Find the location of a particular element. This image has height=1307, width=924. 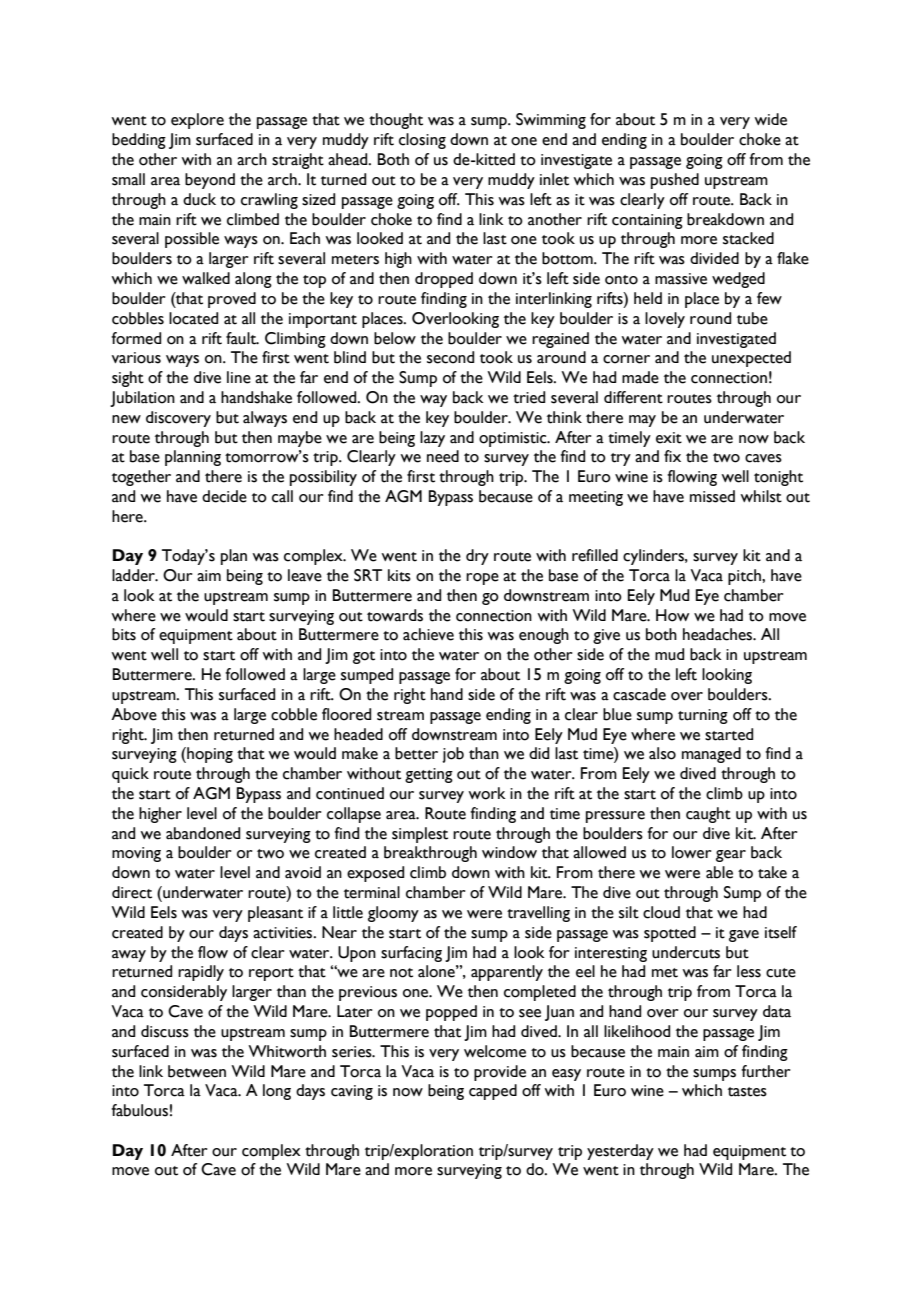

explore is located at coordinates (197, 121).
